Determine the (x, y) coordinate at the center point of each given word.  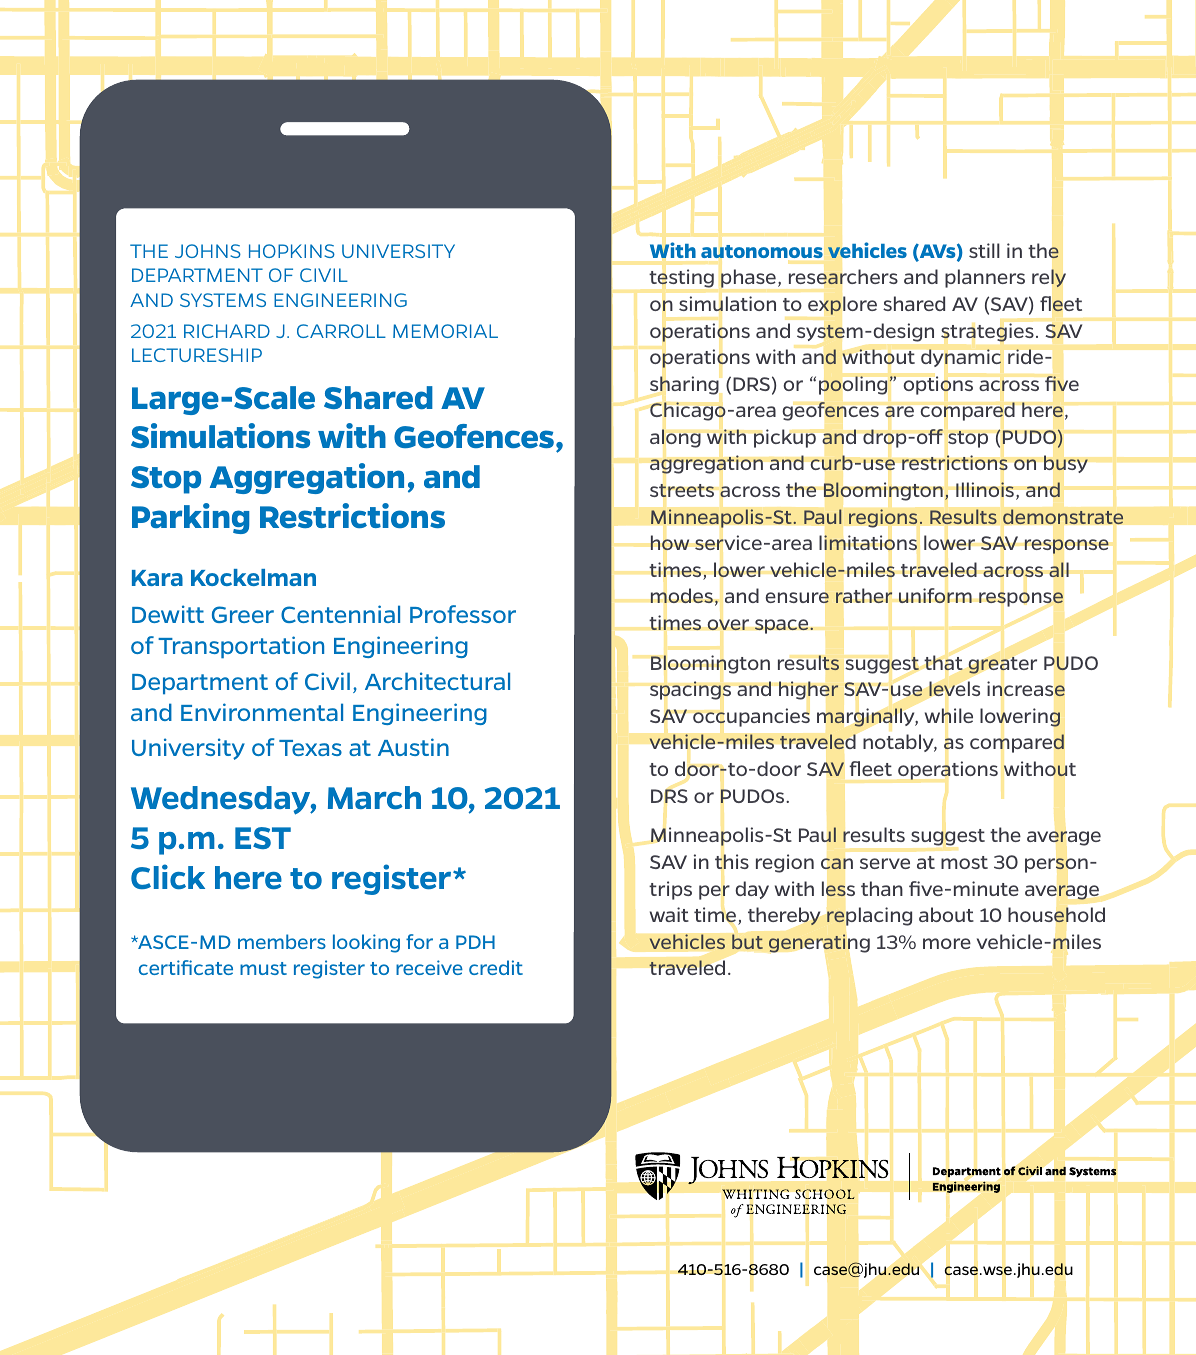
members (282, 941)
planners (985, 278)
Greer (243, 614)
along (675, 438)
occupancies (751, 717)
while (949, 715)
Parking (191, 518)
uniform (935, 595)
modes (681, 595)
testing (682, 278)
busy (1066, 464)
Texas (310, 748)
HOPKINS (292, 251)
